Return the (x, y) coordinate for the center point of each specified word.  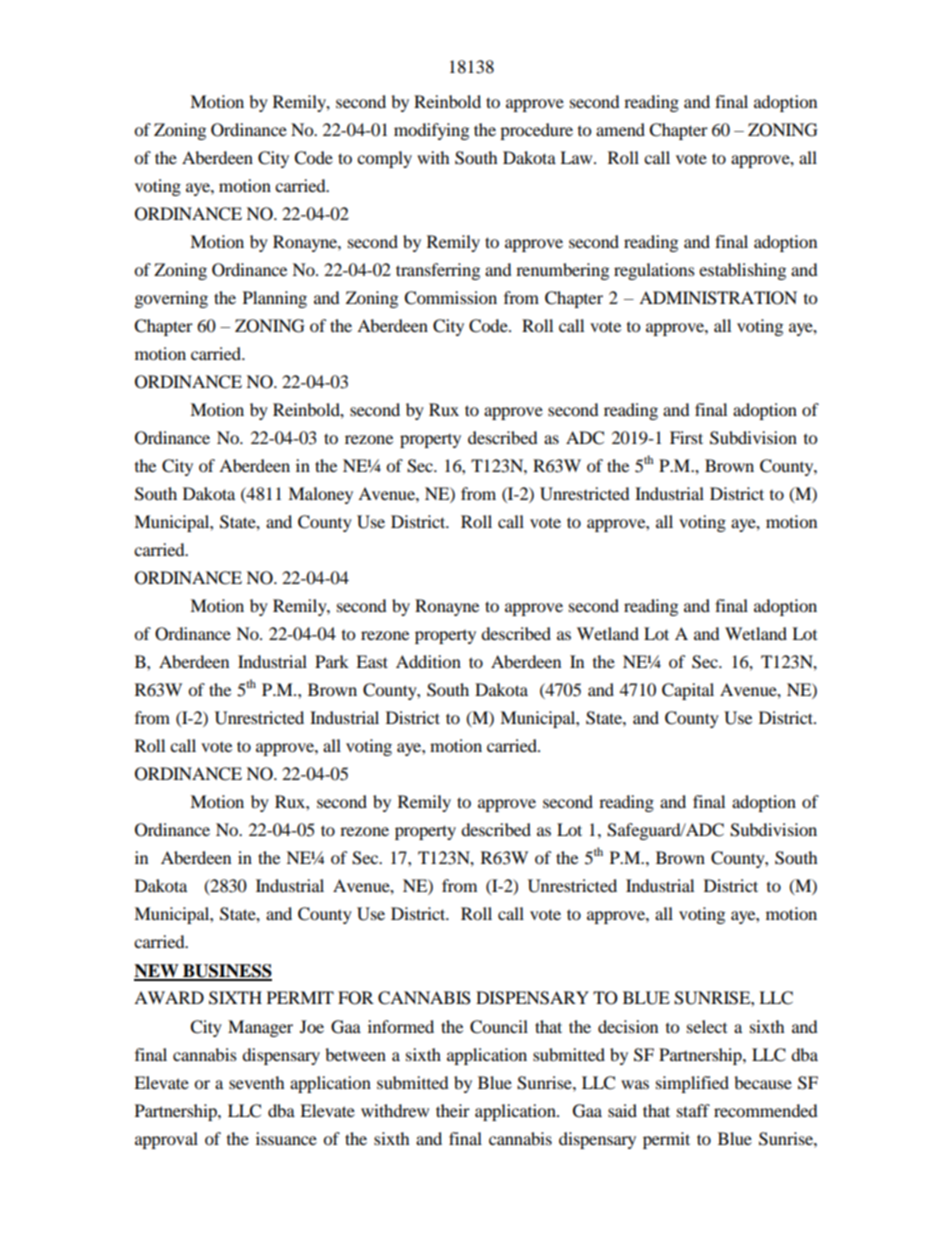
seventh (257, 1082)
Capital (688, 691)
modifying (431, 131)
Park (332, 661)
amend (620, 129)
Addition (428, 661)
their (453, 1110)
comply (384, 159)
